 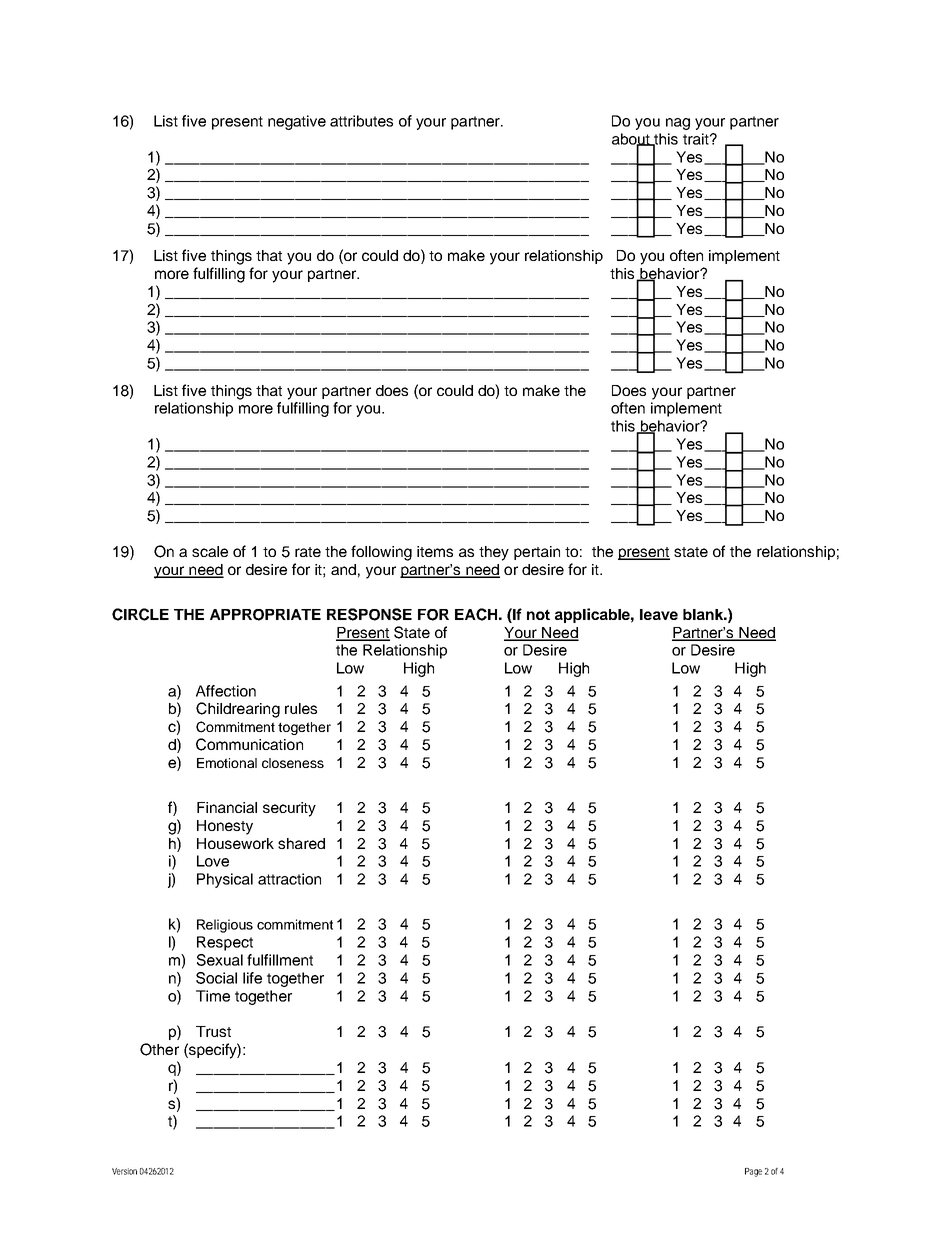 I want to click on items, so click(x=435, y=551).
